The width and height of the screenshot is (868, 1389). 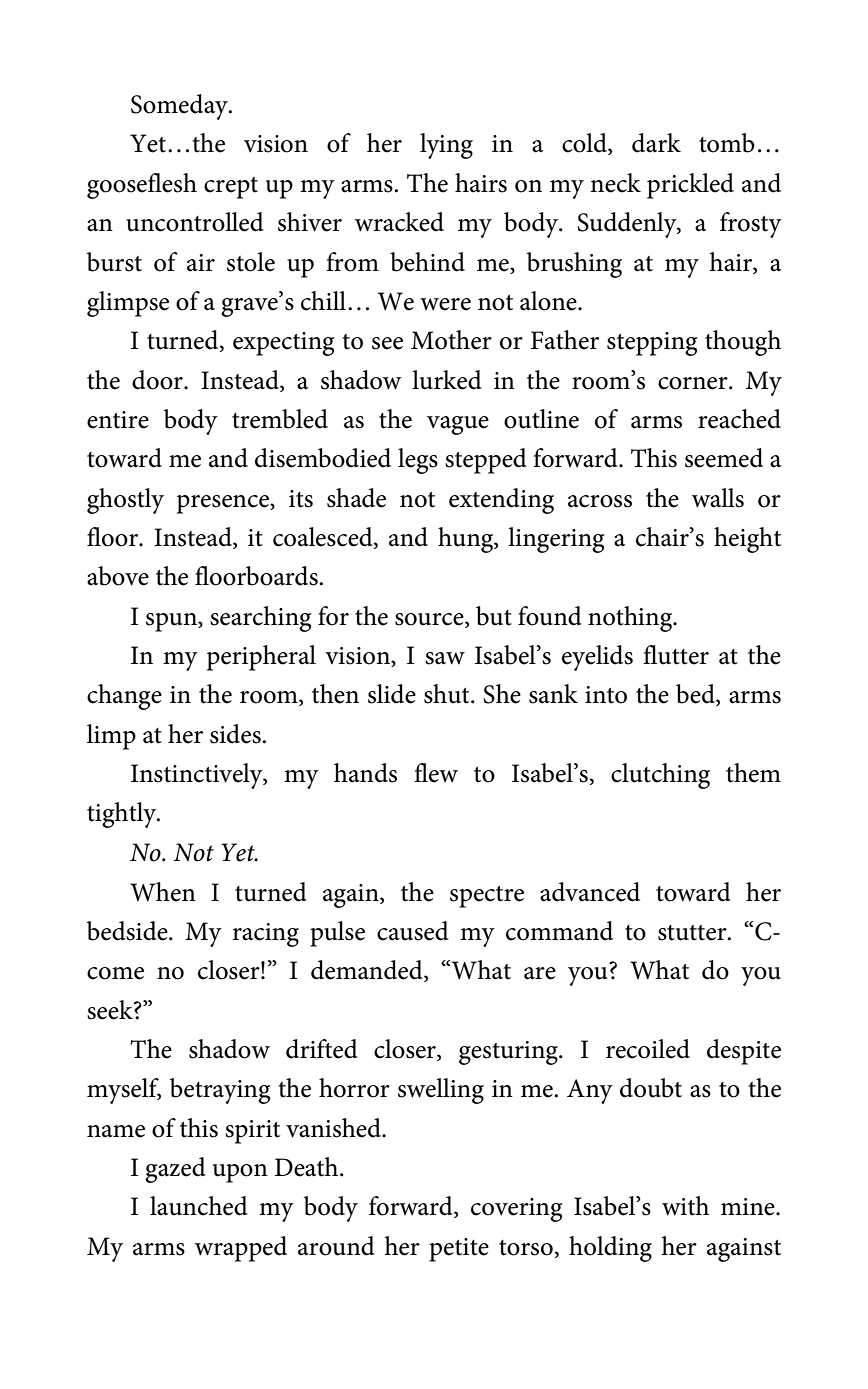 I want to click on legs, so click(x=418, y=461).
